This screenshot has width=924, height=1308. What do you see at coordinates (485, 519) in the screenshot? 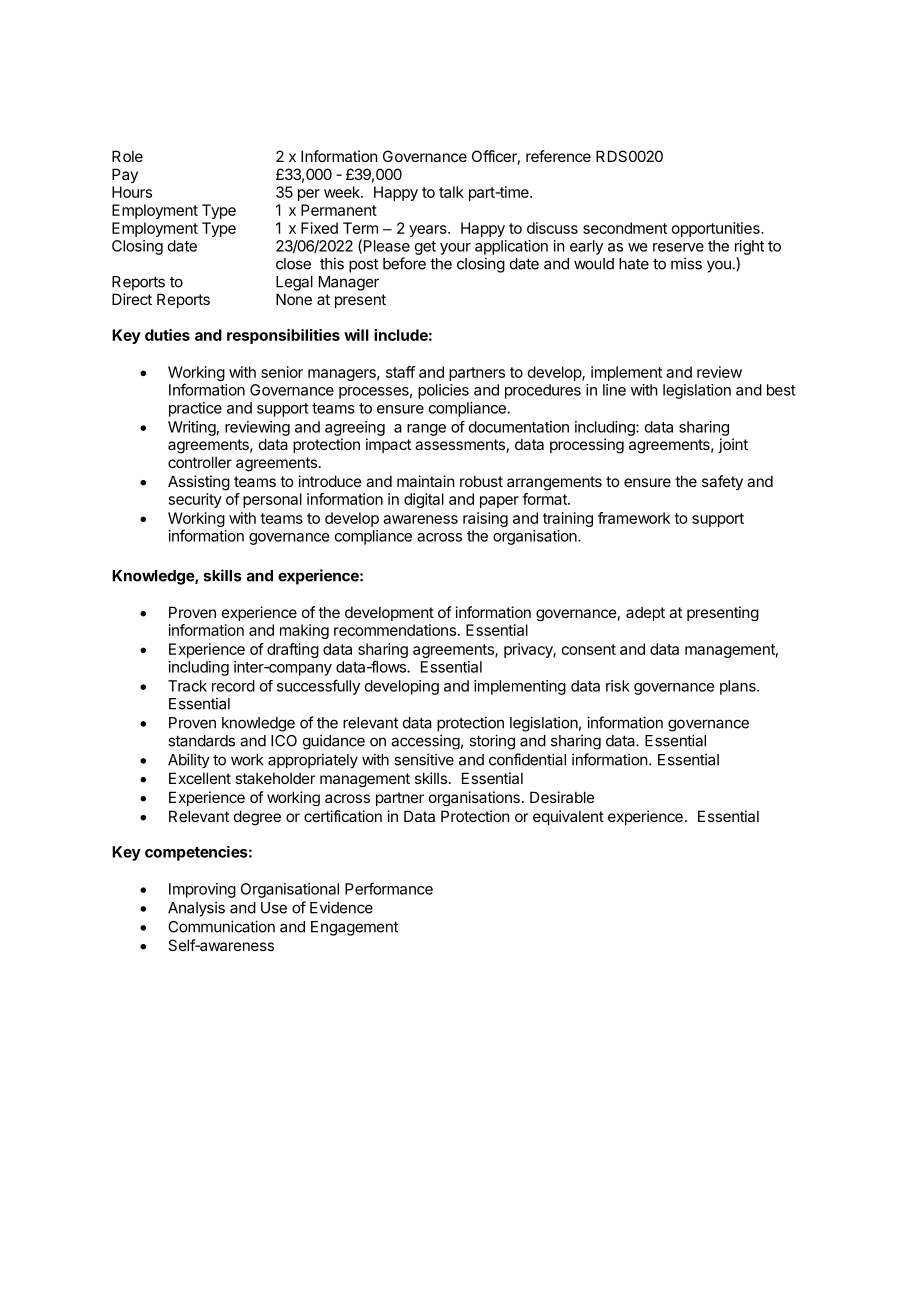
I see `raising` at bounding box center [485, 519].
